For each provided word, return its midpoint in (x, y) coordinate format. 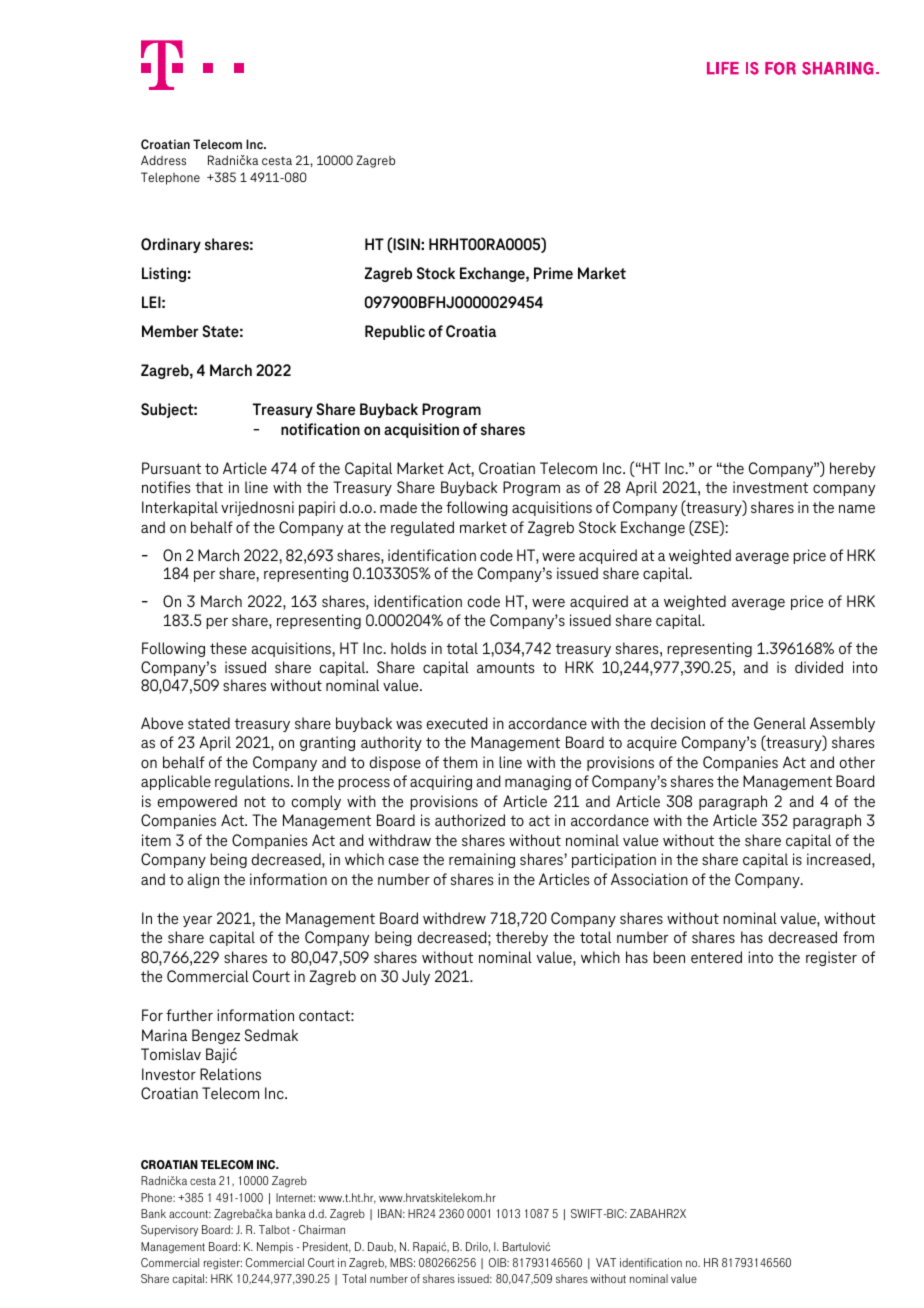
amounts (505, 667)
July (416, 977)
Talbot (274, 1229)
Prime (553, 273)
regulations (253, 782)
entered (716, 957)
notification (320, 429)
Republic (395, 332)
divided (819, 667)
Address (163, 160)
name (857, 508)
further (189, 1015)
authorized (470, 820)
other (857, 762)
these (228, 648)
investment (770, 487)
